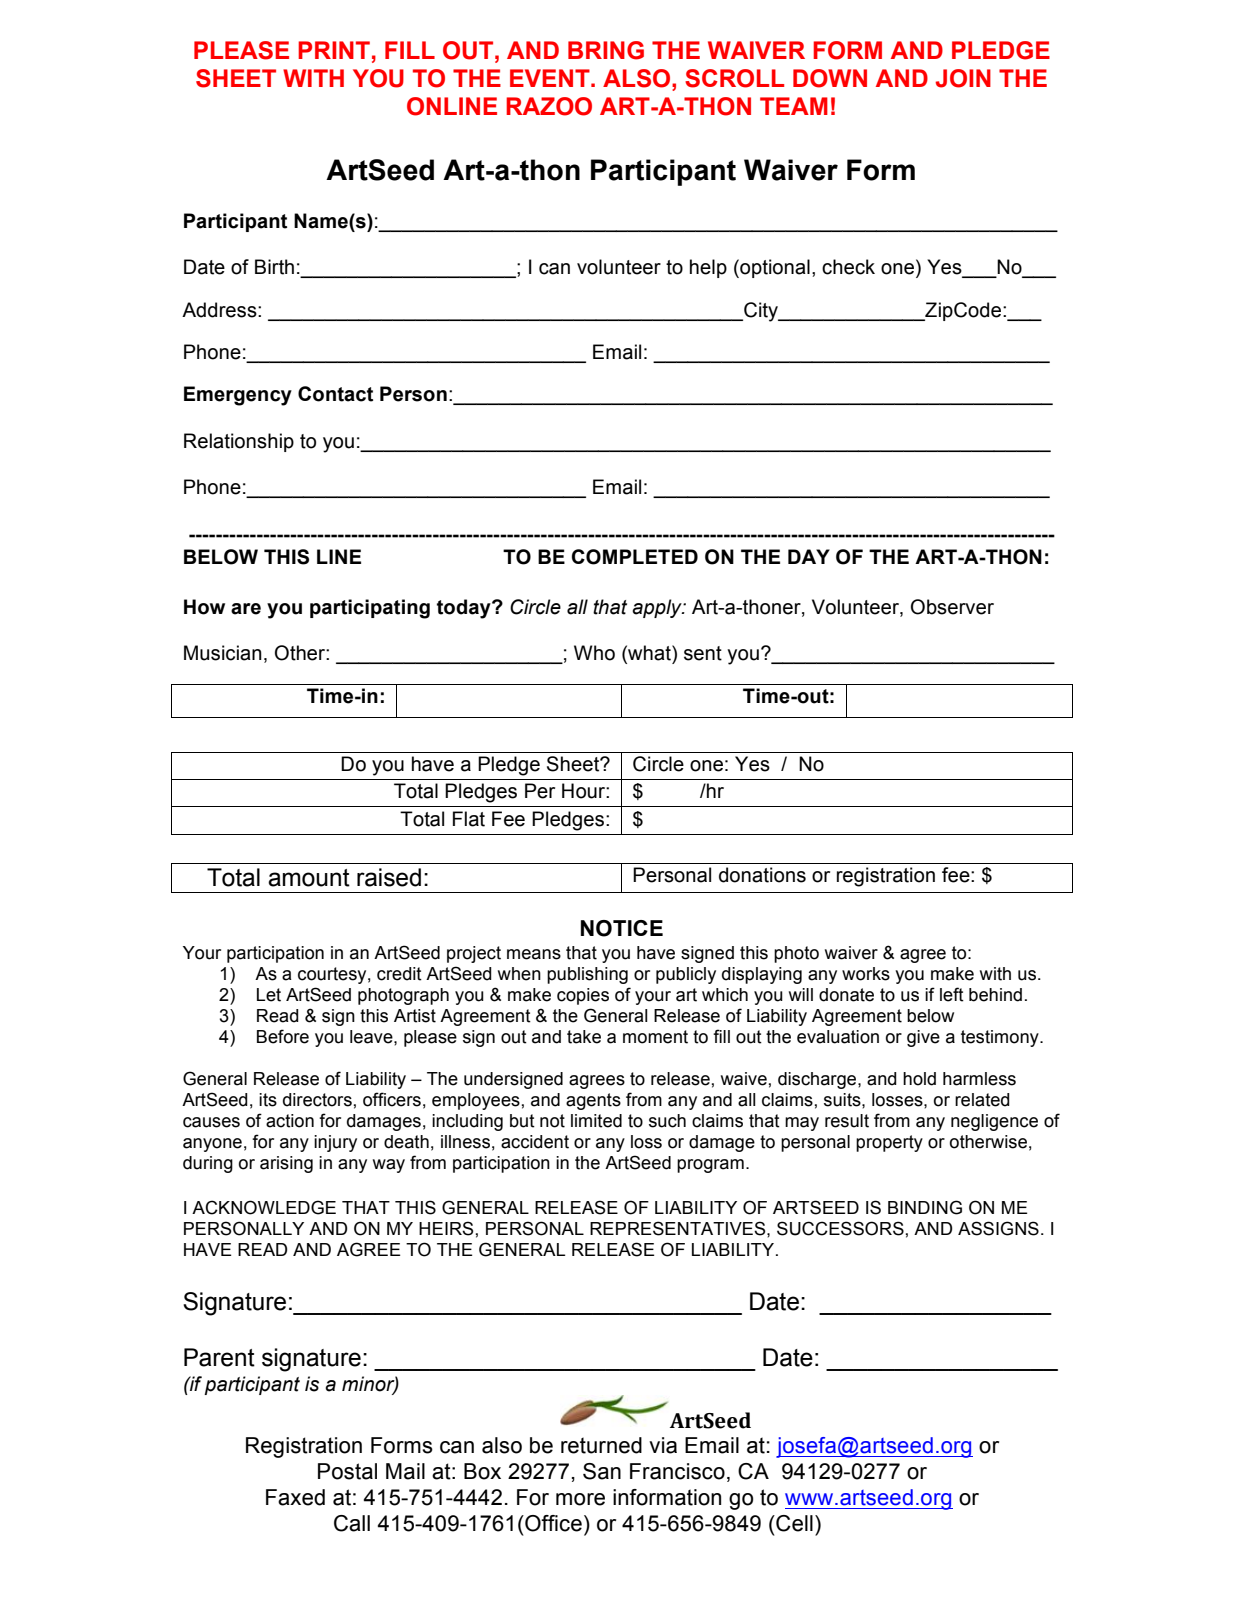 This page has height=1610, width=1244. What do you see at coordinates (963, 78) in the page?
I see `JOIN` at bounding box center [963, 78].
